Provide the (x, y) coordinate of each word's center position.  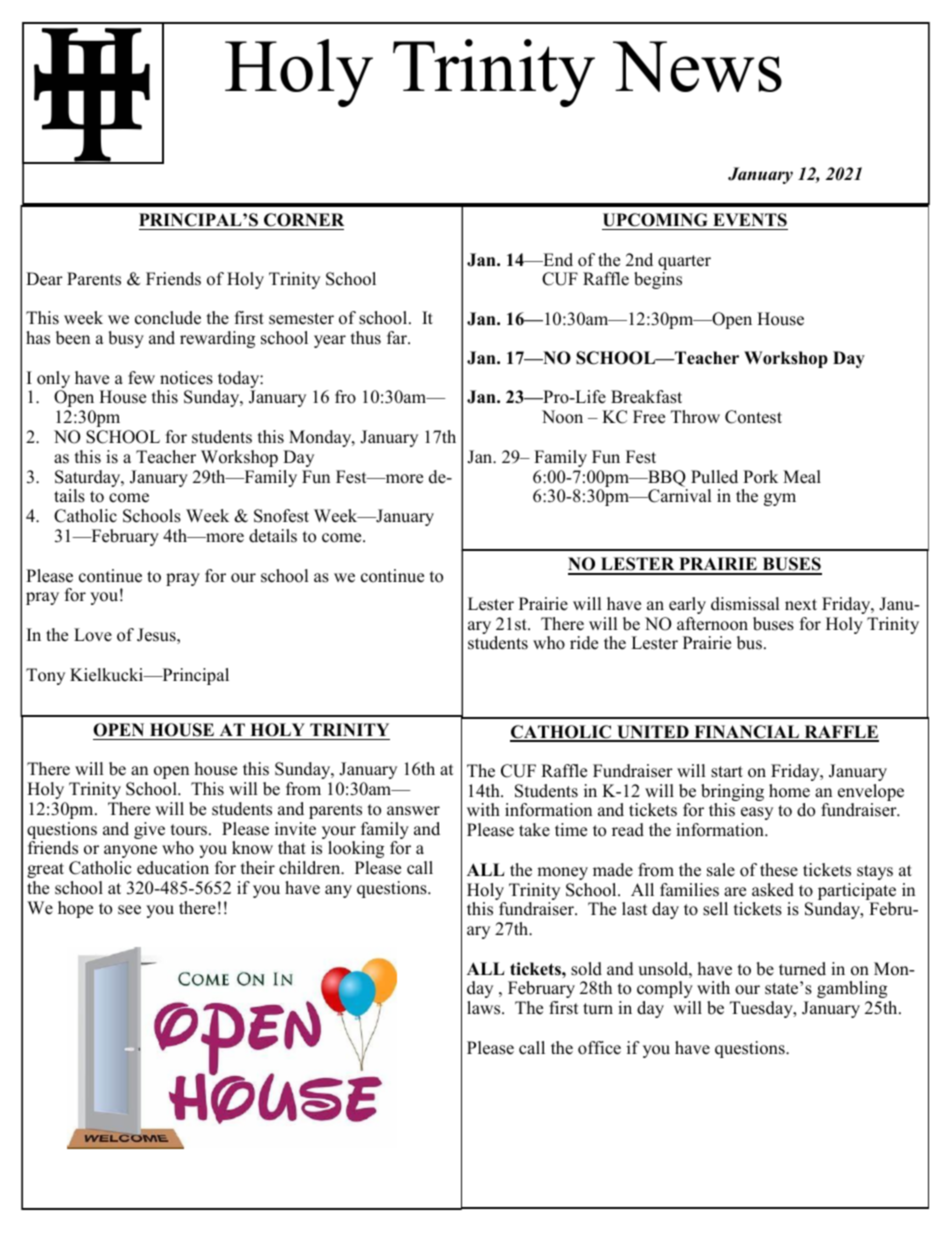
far (398, 337)
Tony (45, 676)
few (141, 378)
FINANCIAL (746, 733)
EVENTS (750, 220)
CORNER (304, 220)
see (129, 910)
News (697, 66)
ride (584, 643)
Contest (753, 417)
